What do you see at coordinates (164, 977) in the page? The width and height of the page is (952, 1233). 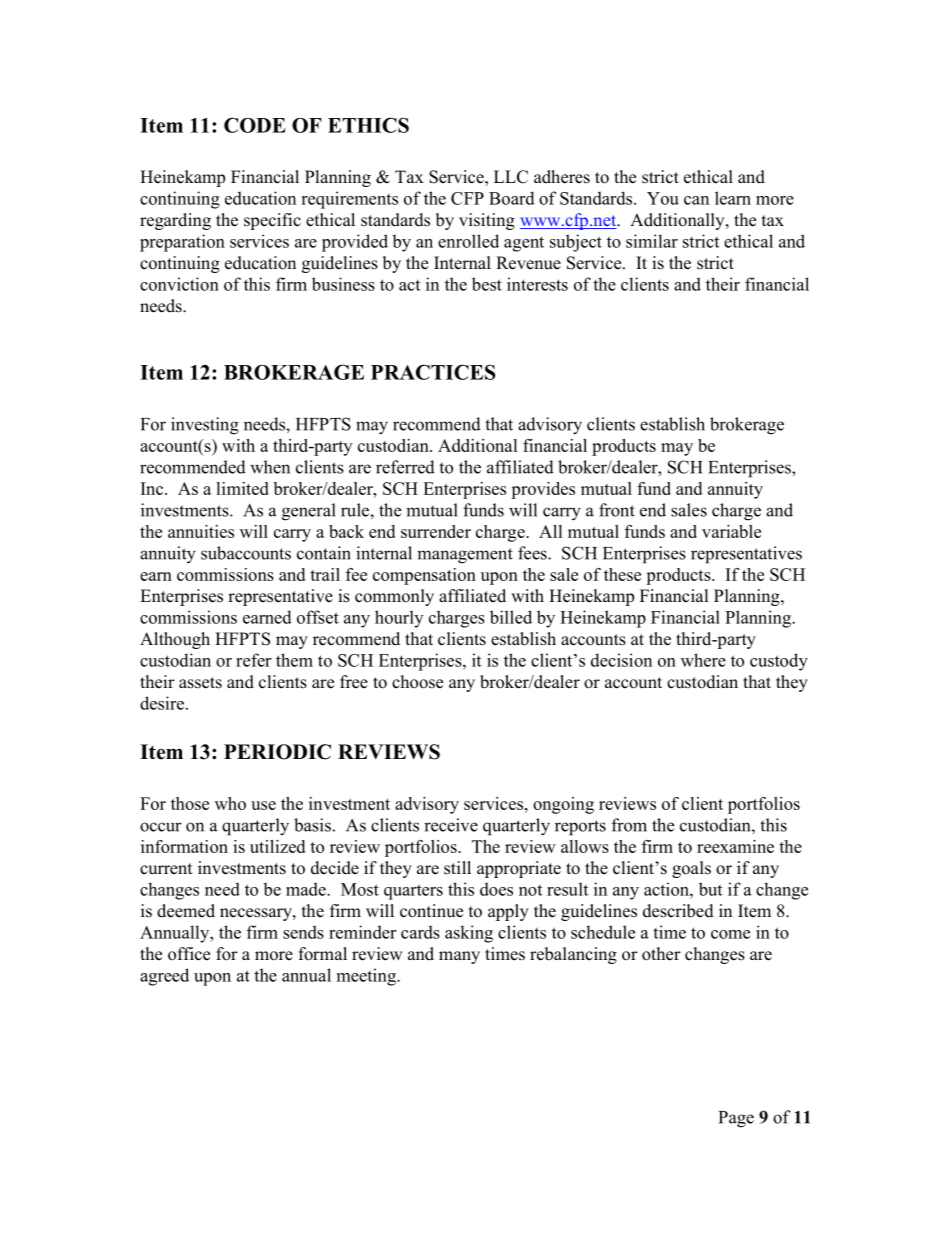 I see `agreed` at bounding box center [164, 977].
